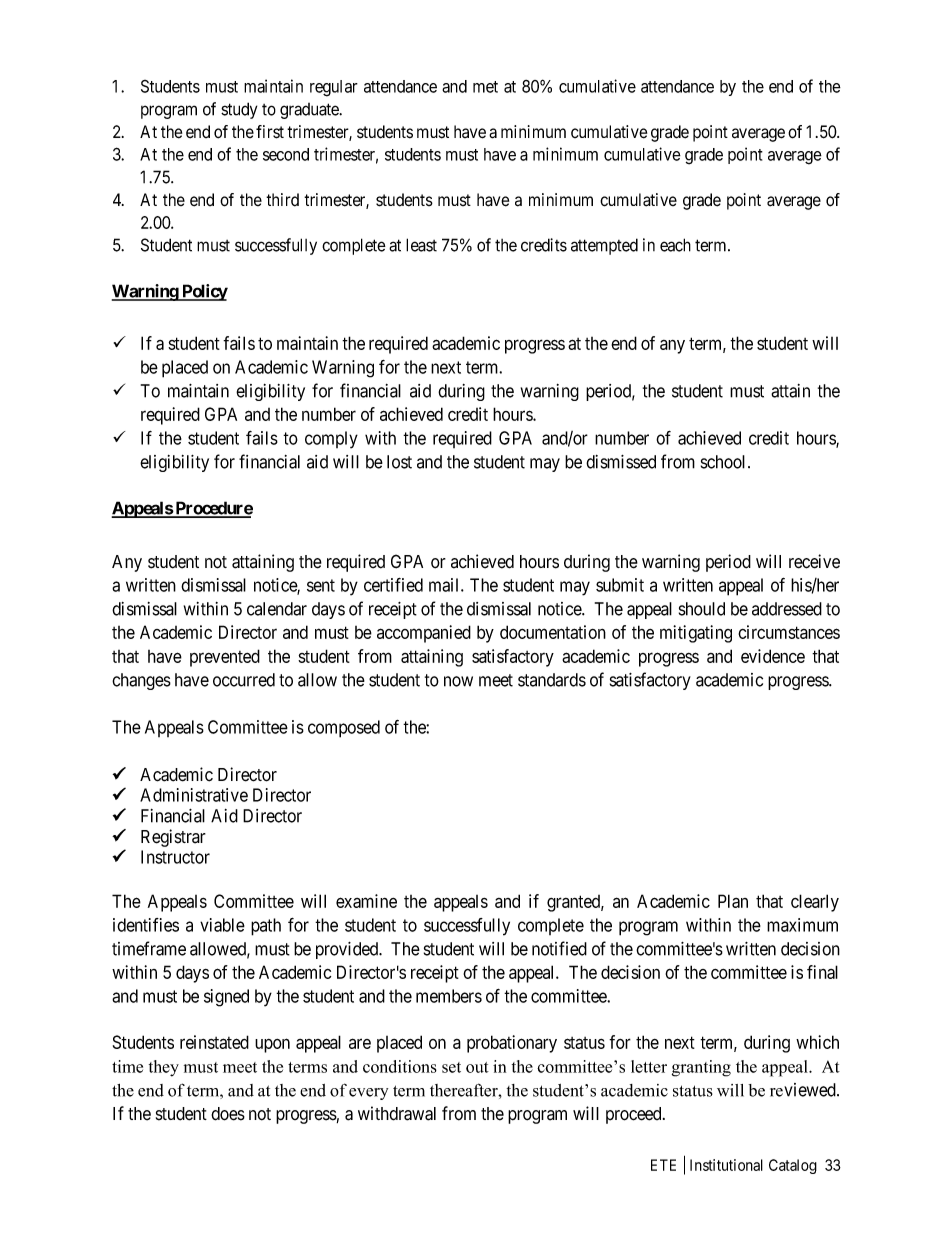 This screenshot has height=1233, width=952. What do you see at coordinates (204, 292) in the screenshot?
I see `Policy` at bounding box center [204, 292].
